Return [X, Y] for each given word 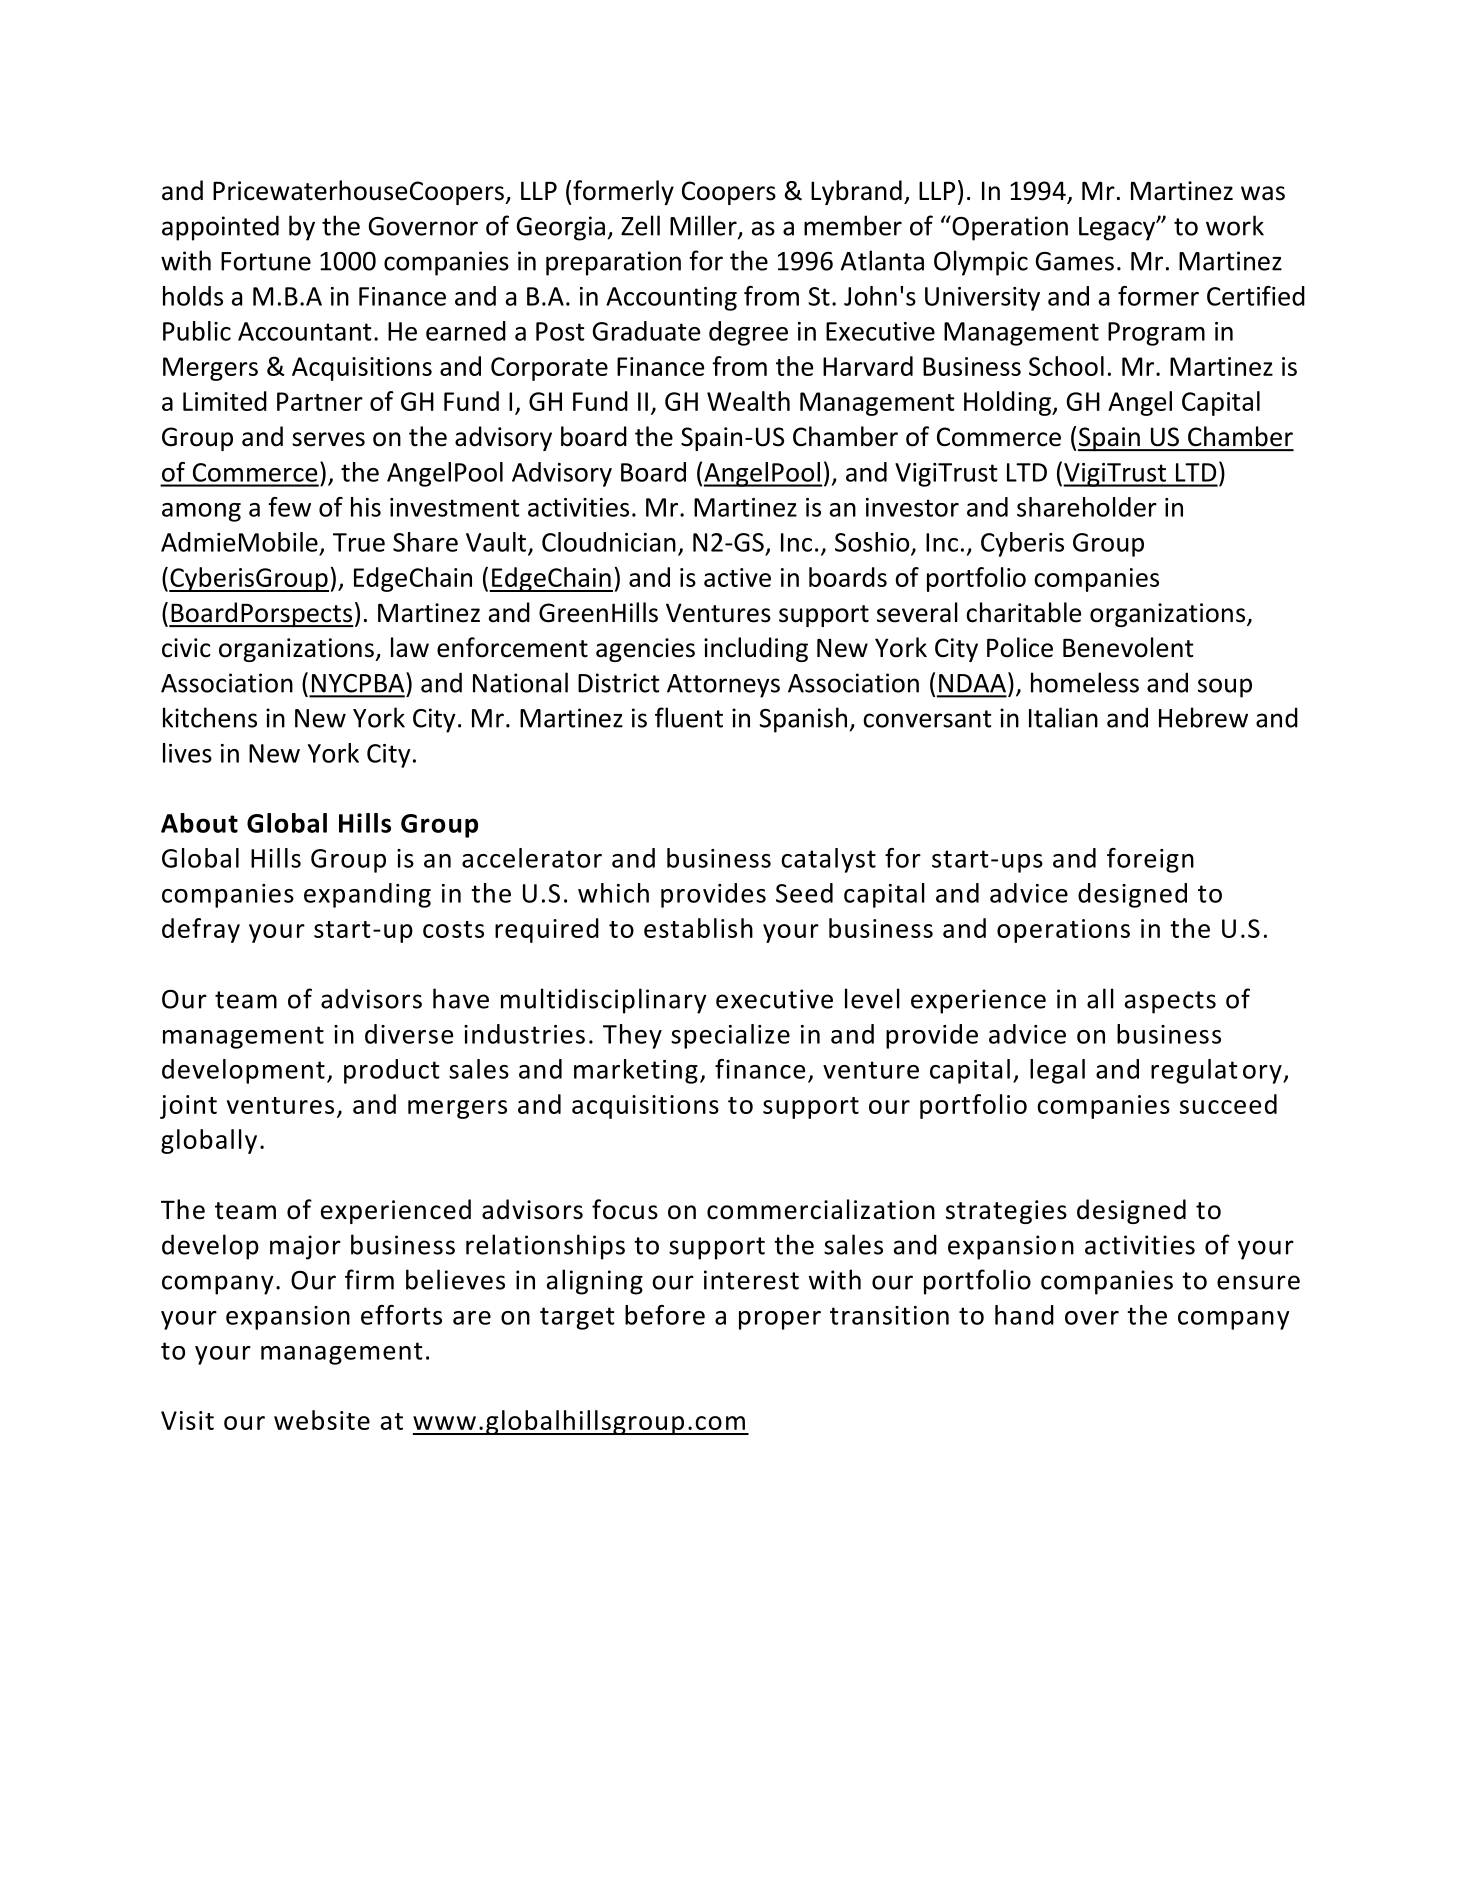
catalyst [828, 860]
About [199, 823]
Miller [704, 226]
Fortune [266, 261]
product [392, 1071]
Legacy [1118, 229]
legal [1057, 1071]
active [737, 577]
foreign [1150, 860]
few [290, 507]
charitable [1023, 612]
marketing [636, 1071]
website [322, 1420]
